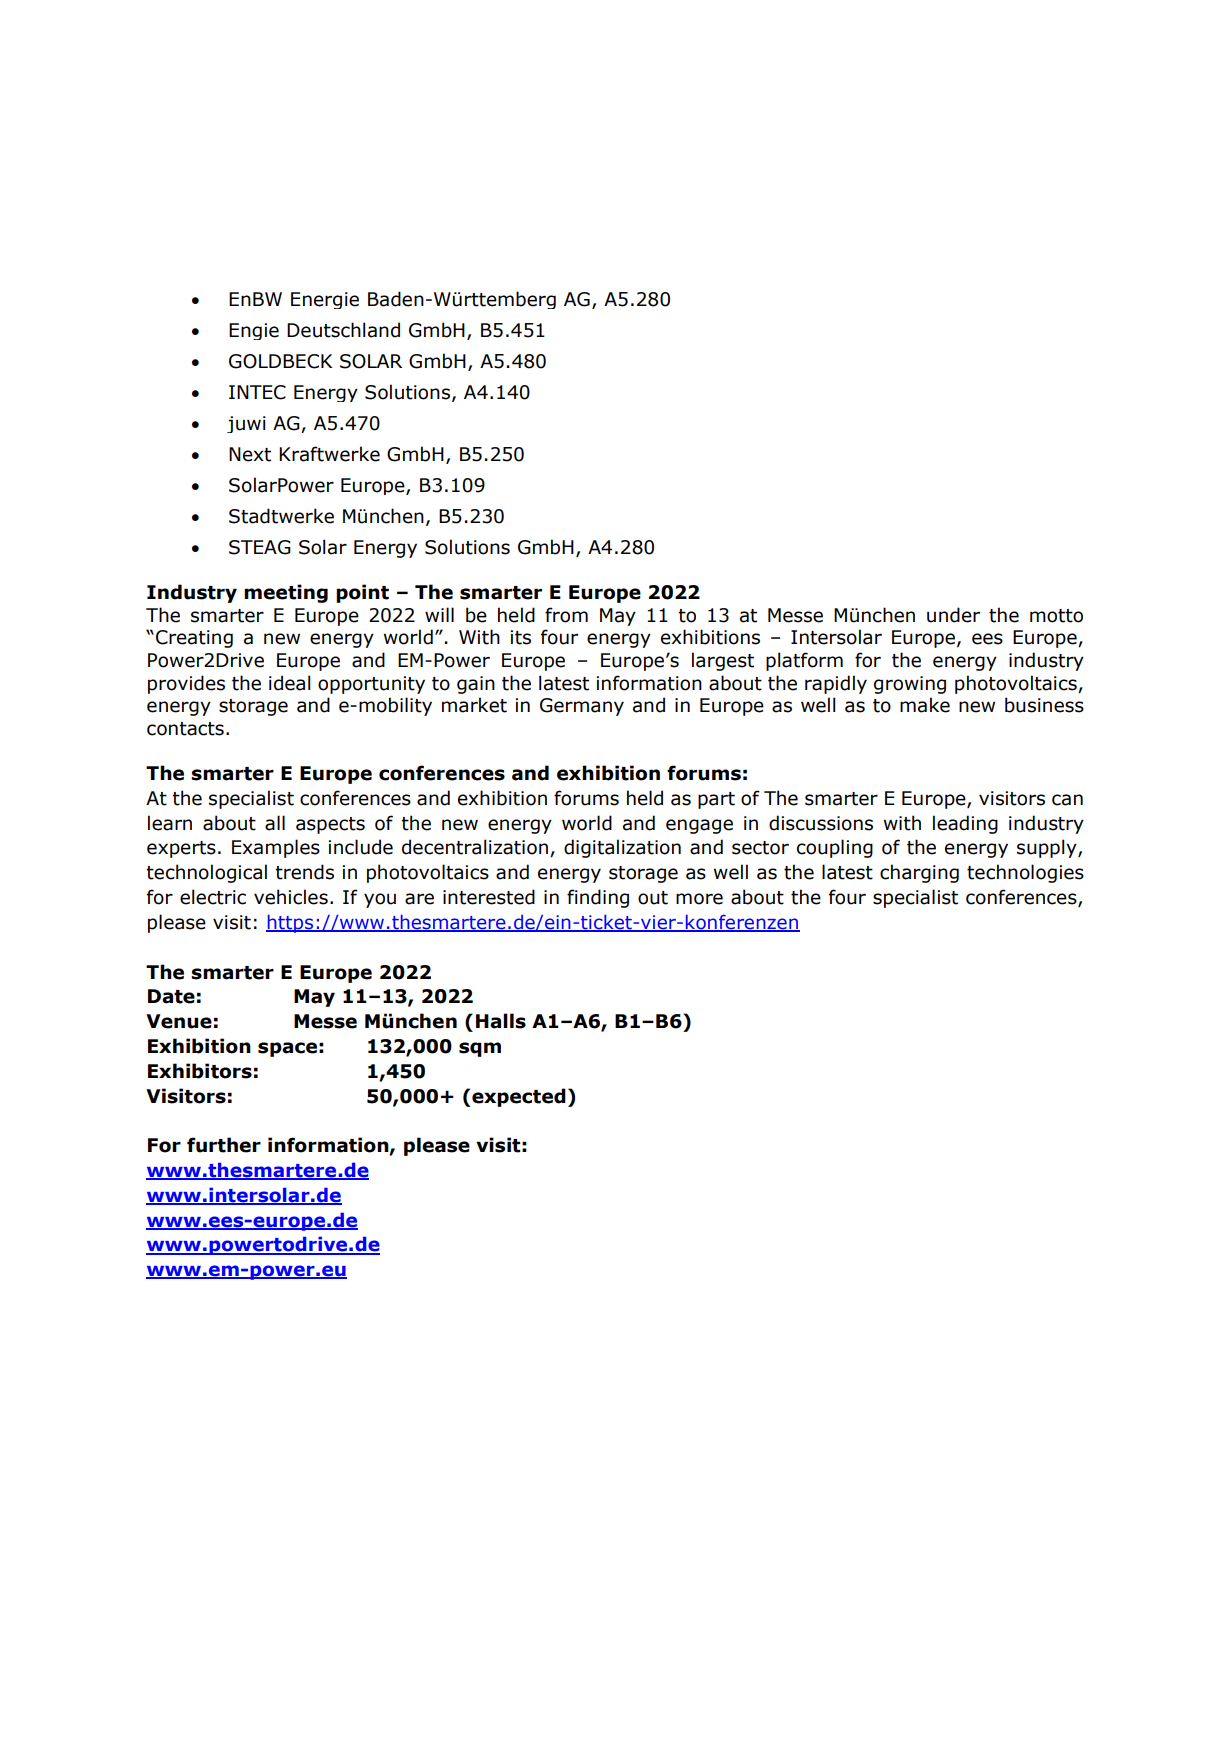 The width and height of the page is (1231, 1741). Describe the element at coordinates (224, 1145) in the page. I see `further` at that location.
